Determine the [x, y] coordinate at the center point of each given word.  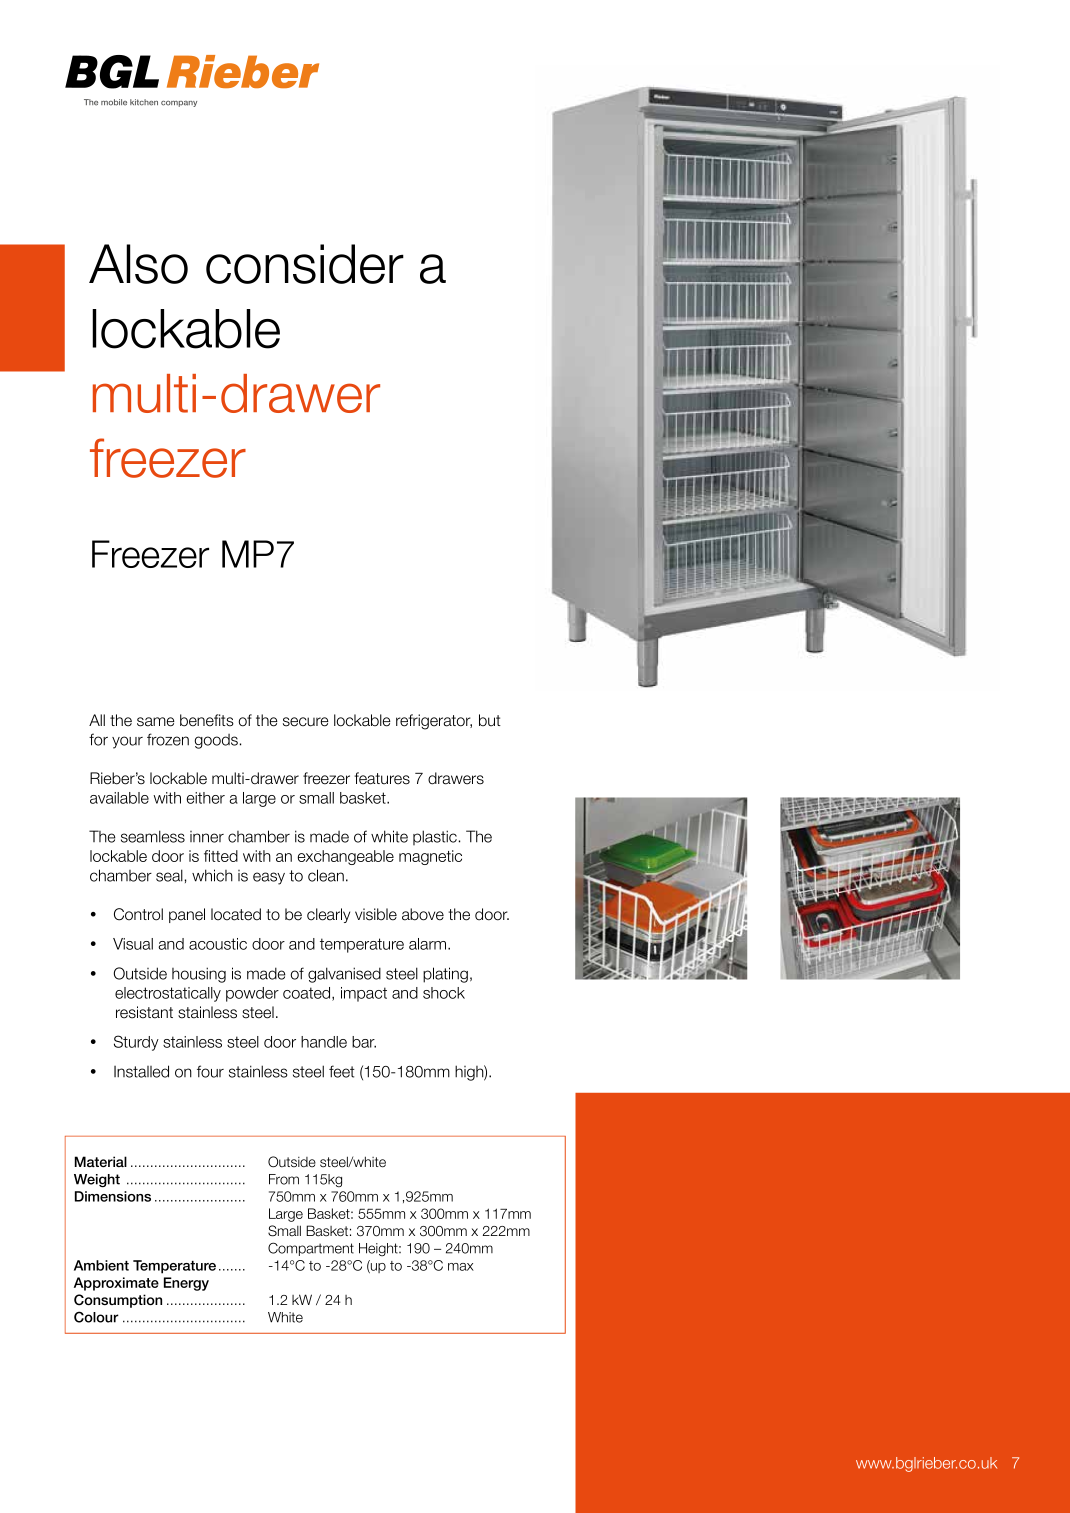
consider [305, 264]
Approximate [116, 1284]
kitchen [144, 102]
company [179, 104]
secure [306, 722]
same [156, 722]
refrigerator [434, 722]
